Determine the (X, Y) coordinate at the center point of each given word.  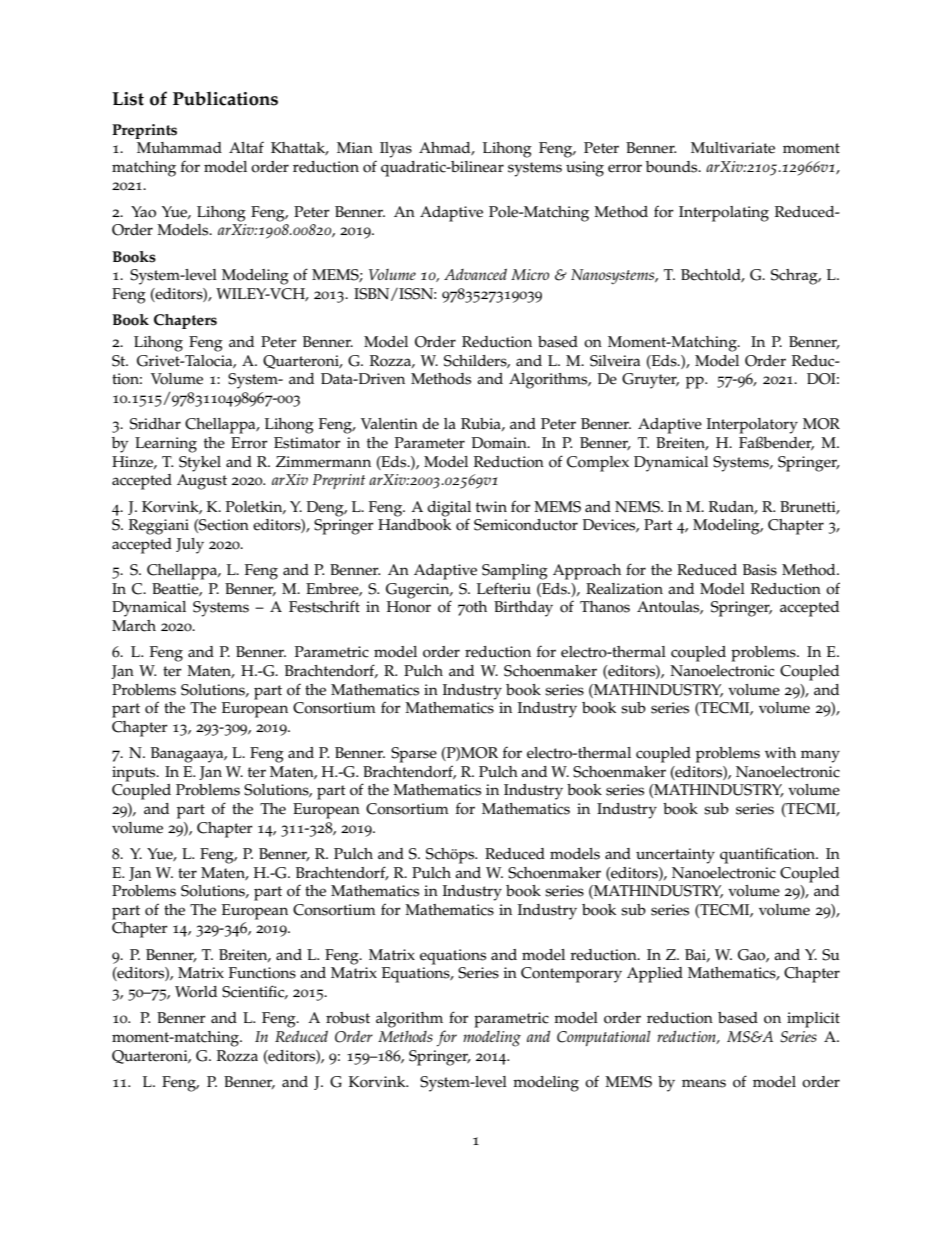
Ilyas (396, 150)
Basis (760, 570)
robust (348, 1018)
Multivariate (733, 148)
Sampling (515, 572)
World (196, 992)
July (190, 546)
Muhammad (179, 147)
